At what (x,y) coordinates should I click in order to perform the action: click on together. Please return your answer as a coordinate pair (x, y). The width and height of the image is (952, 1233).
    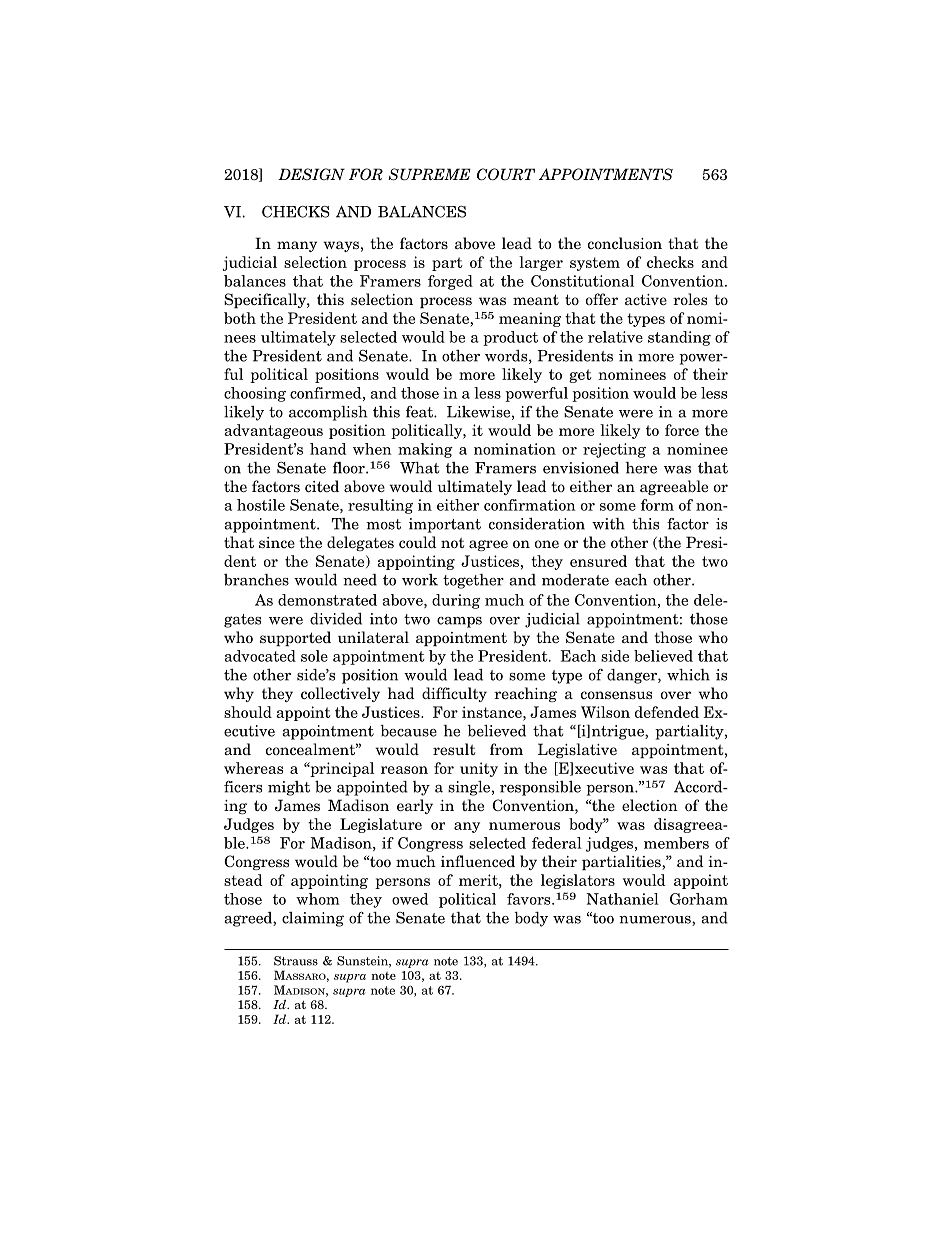
    Looking at the image, I should click on (473, 581).
